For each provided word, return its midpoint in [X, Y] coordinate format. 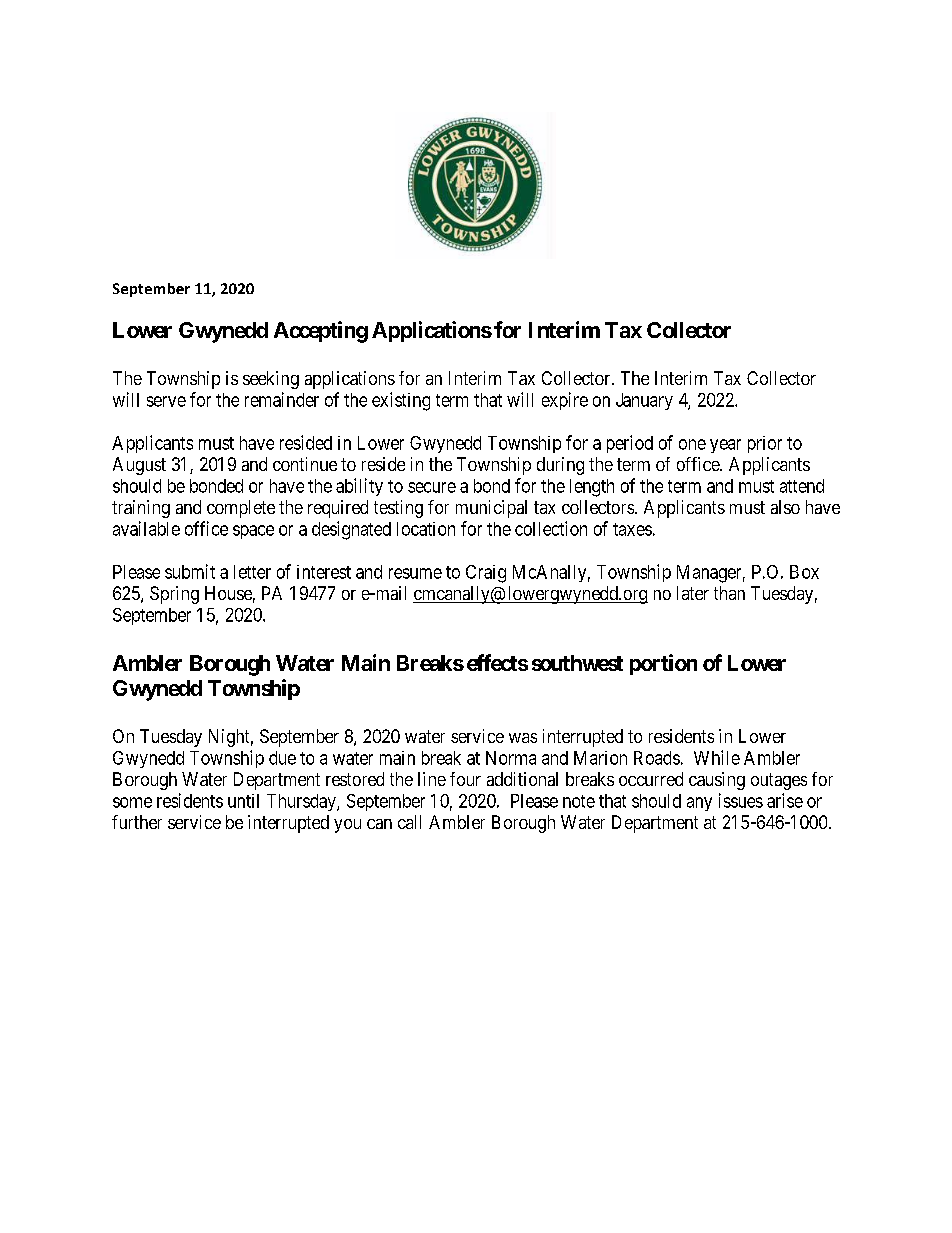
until [243, 801]
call [409, 822]
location [426, 529]
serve [166, 401]
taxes [632, 529]
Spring [174, 595]
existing [401, 401]
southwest [577, 663]
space [253, 532]
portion [663, 664]
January [644, 401]
